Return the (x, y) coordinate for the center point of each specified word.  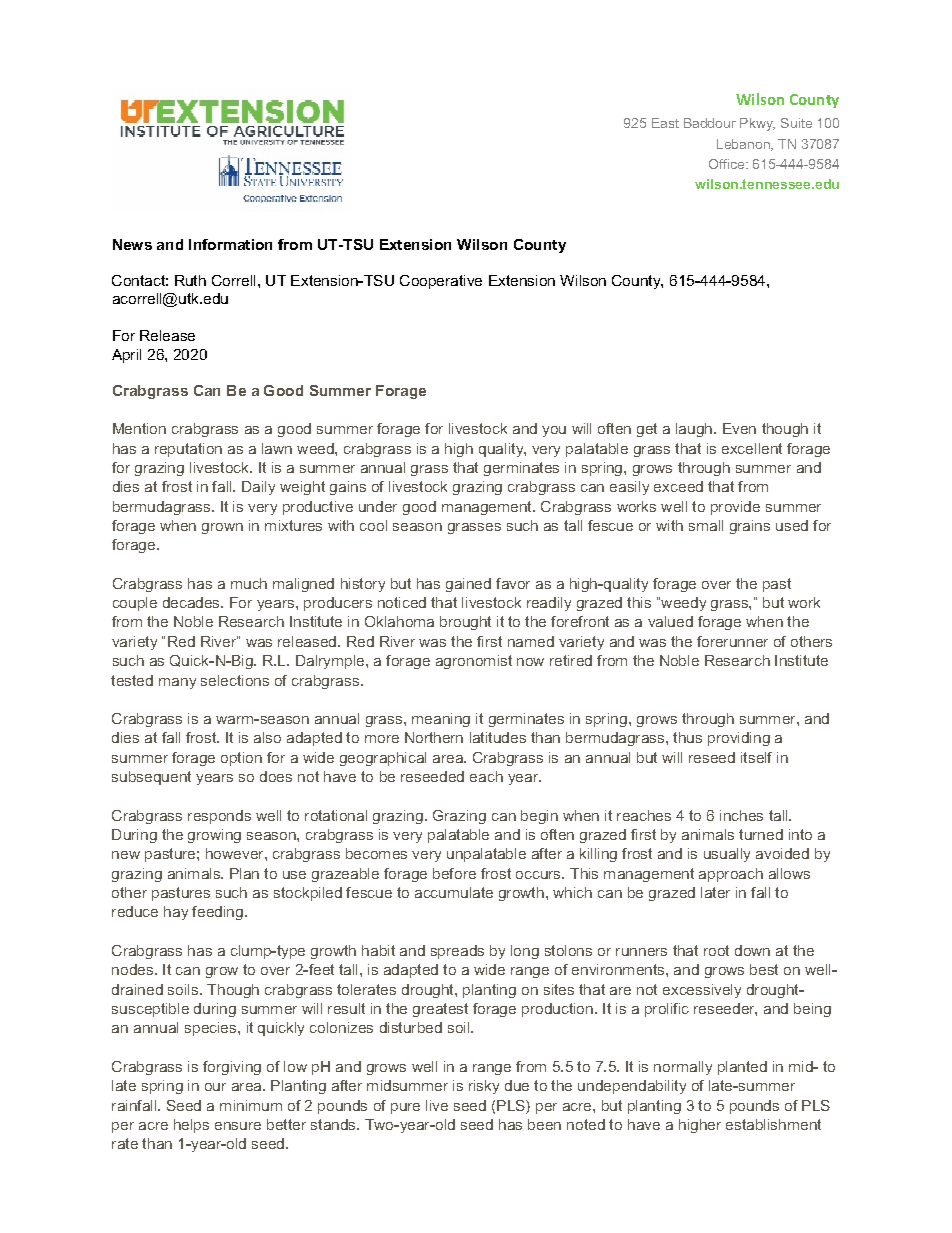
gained (468, 585)
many (177, 683)
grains (750, 527)
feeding (219, 913)
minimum (251, 1105)
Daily (258, 488)
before (454, 873)
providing (739, 739)
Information (230, 244)
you (554, 431)
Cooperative (441, 282)
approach (731, 875)
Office (728, 164)
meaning (441, 720)
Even (739, 428)
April (126, 356)
